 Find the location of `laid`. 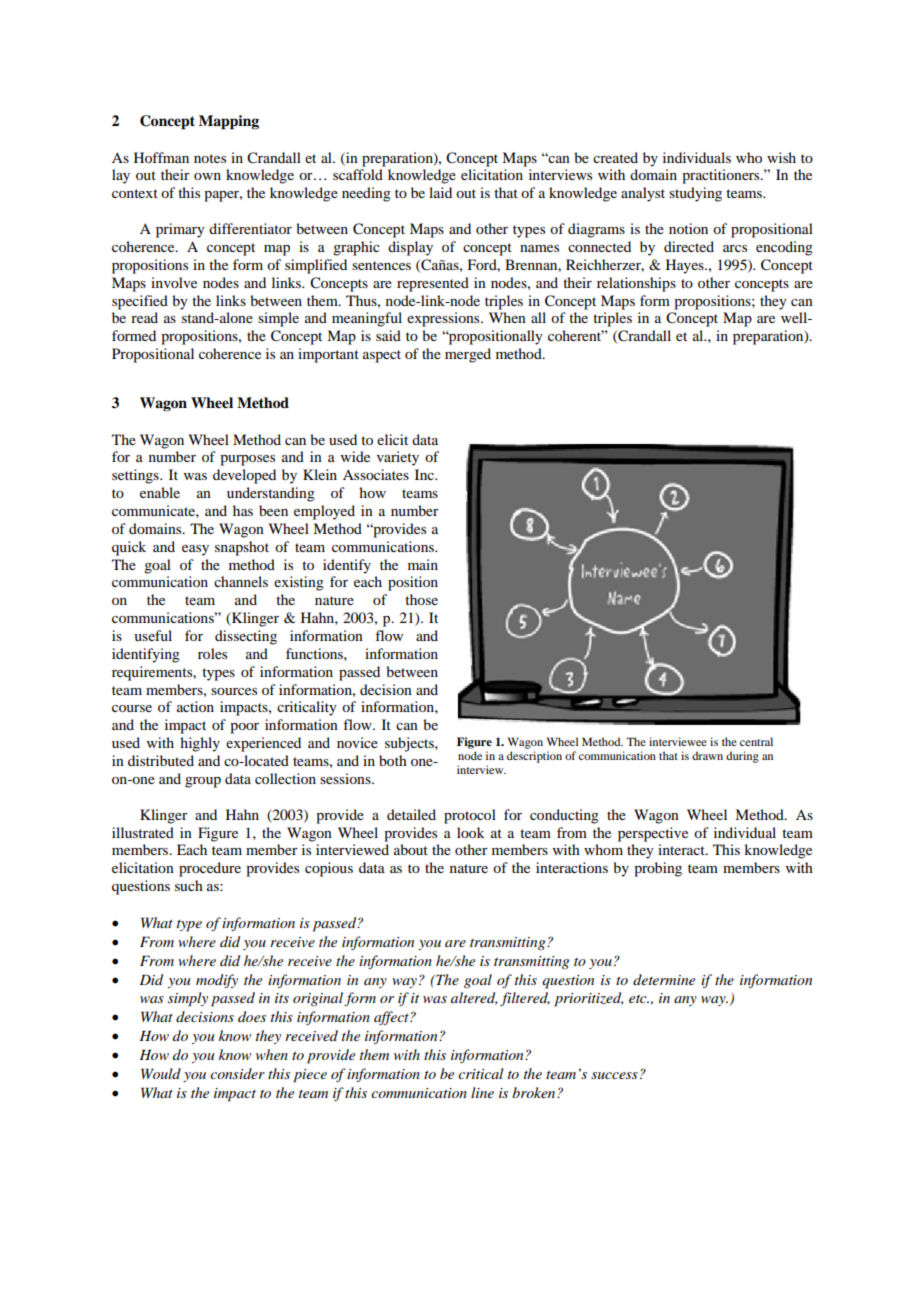

laid is located at coordinates (440, 192).
